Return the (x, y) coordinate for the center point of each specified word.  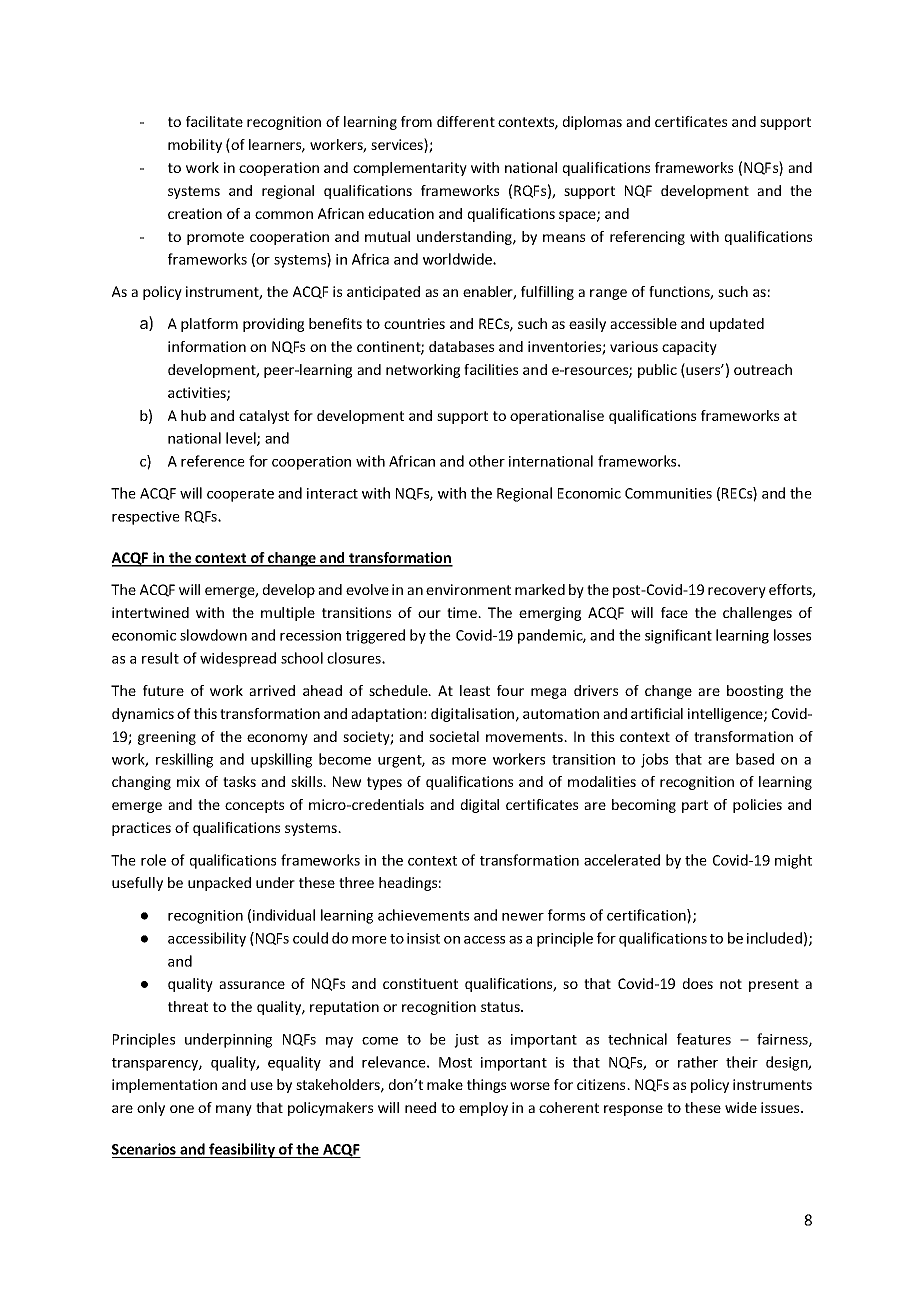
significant (678, 636)
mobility (195, 146)
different (466, 121)
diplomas (592, 123)
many (234, 1110)
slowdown (213, 635)
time (463, 612)
